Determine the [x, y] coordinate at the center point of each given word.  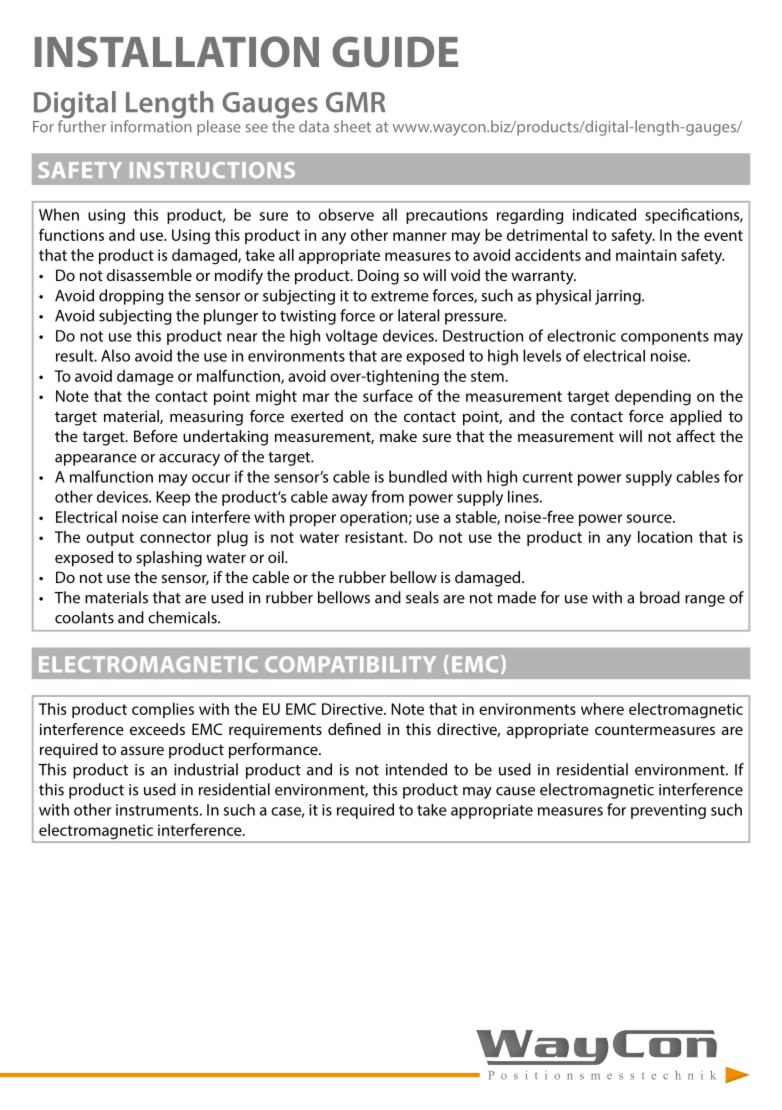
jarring [619, 297]
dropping [131, 297]
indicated [604, 214]
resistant [375, 537]
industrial [206, 769]
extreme [400, 296]
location [665, 537]
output [110, 539]
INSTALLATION [177, 52]
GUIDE [395, 52]
